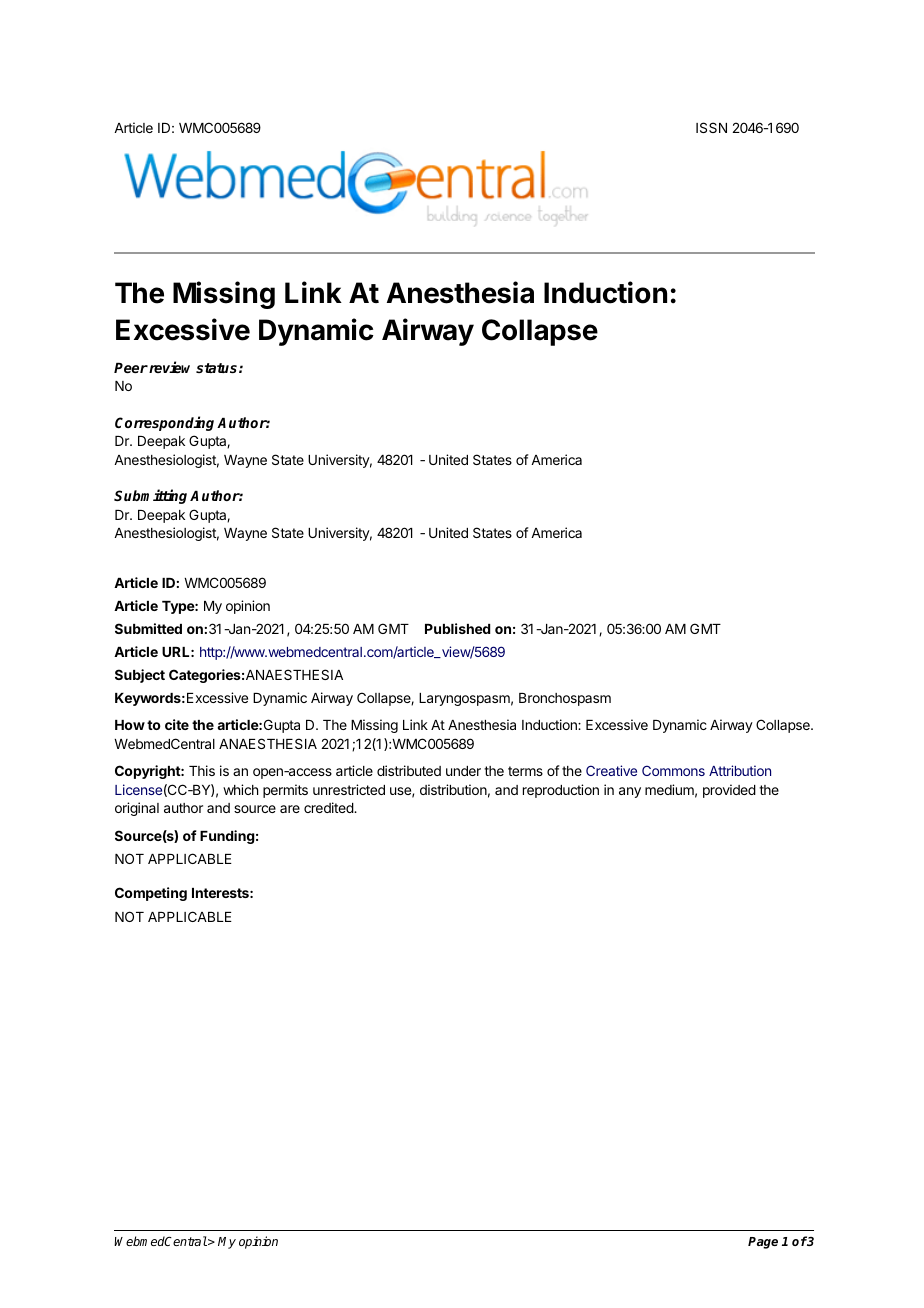 The image size is (924, 1308). I want to click on provided, so click(729, 791).
